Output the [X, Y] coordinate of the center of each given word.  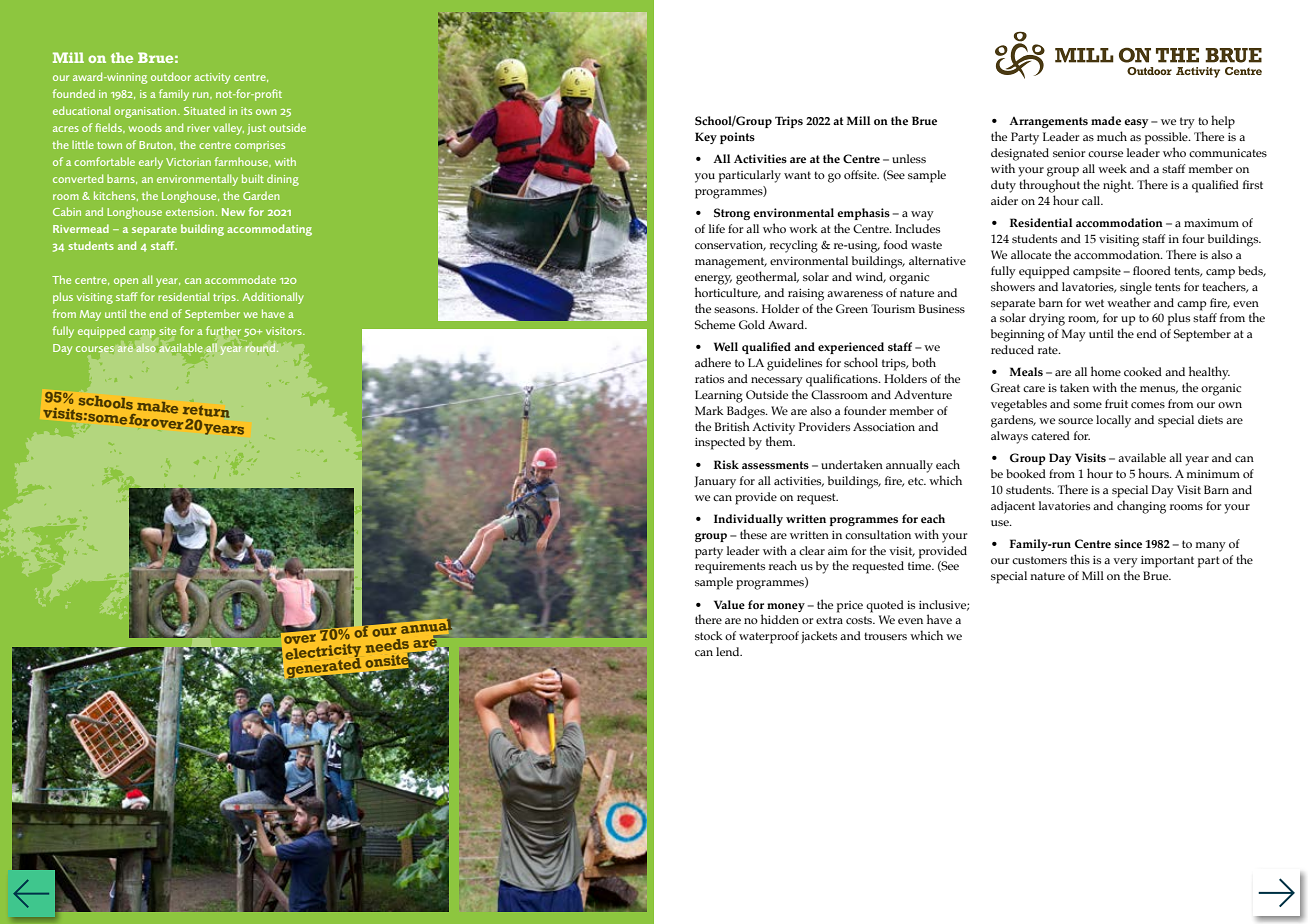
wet [1094, 303]
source [1075, 421]
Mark [709, 410]
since [1128, 544]
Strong [732, 214]
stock [709, 635]
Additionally [273, 298]
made [1106, 121]
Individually [748, 520]
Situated [204, 110]
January [715, 482]
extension [190, 212]
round [260, 347]
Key [706, 138]
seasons [735, 310]
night [1118, 186]
